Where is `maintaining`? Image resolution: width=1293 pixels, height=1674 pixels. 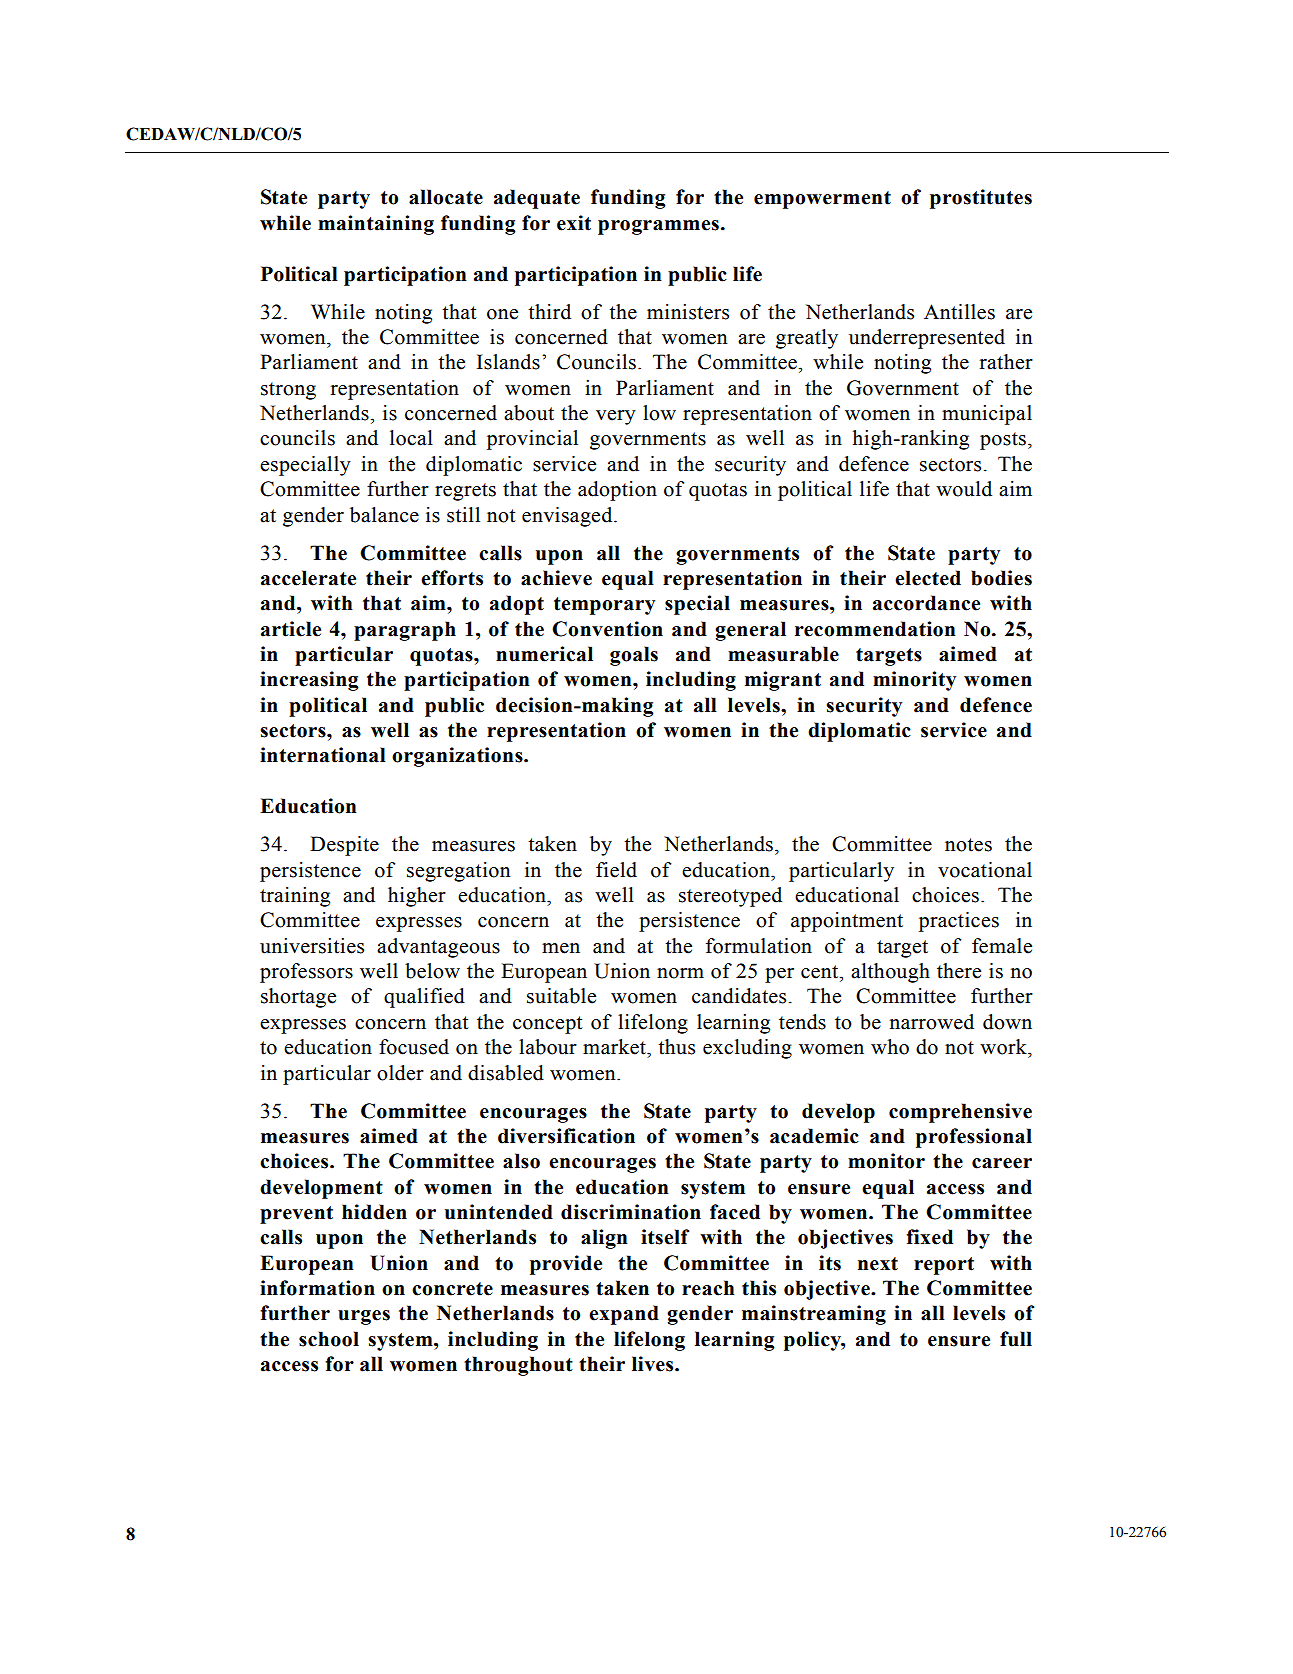
maintaining is located at coordinates (376, 225).
